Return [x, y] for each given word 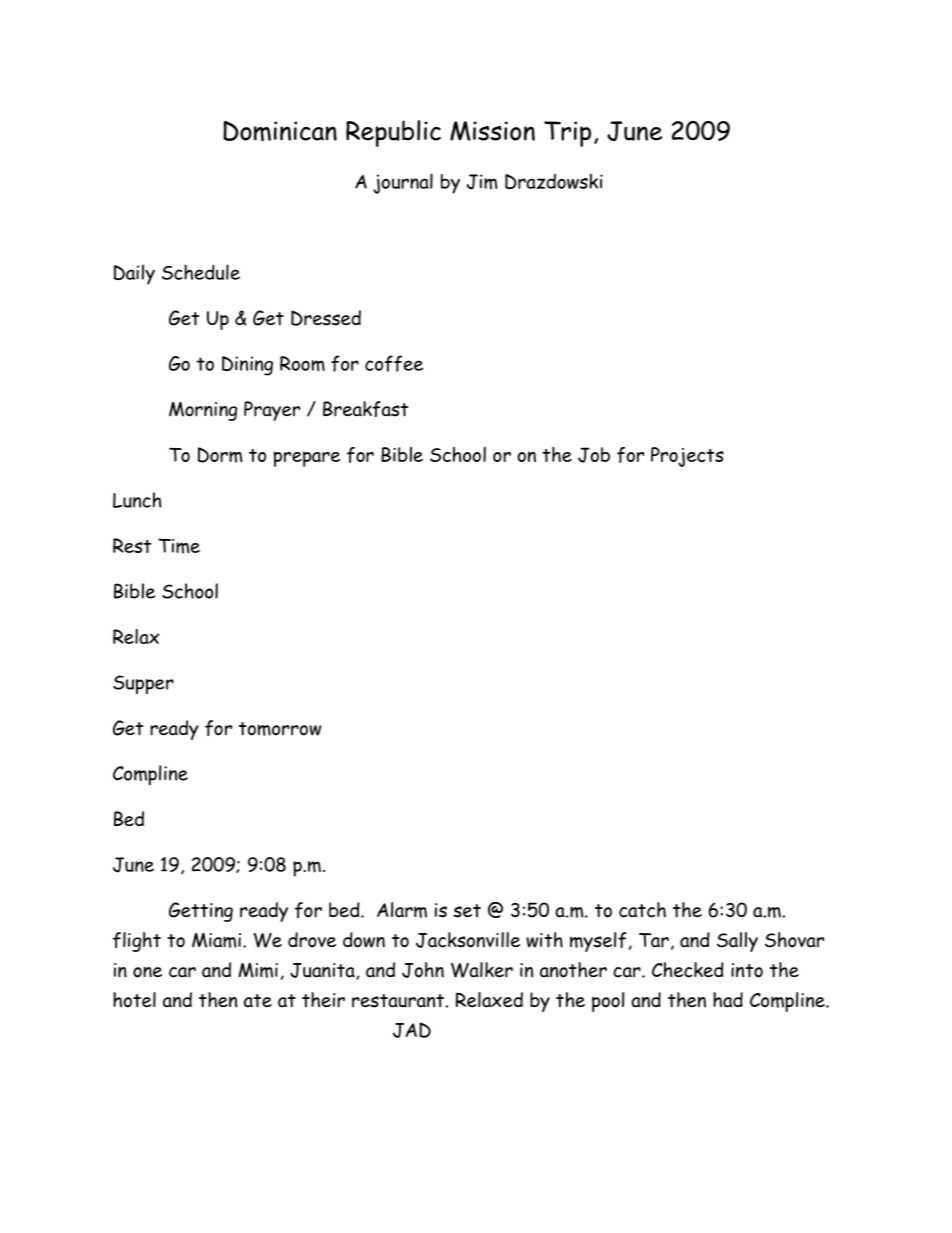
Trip [567, 134]
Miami [216, 940]
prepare [307, 459]
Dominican [280, 131]
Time [179, 546]
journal [403, 183]
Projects [687, 457]
